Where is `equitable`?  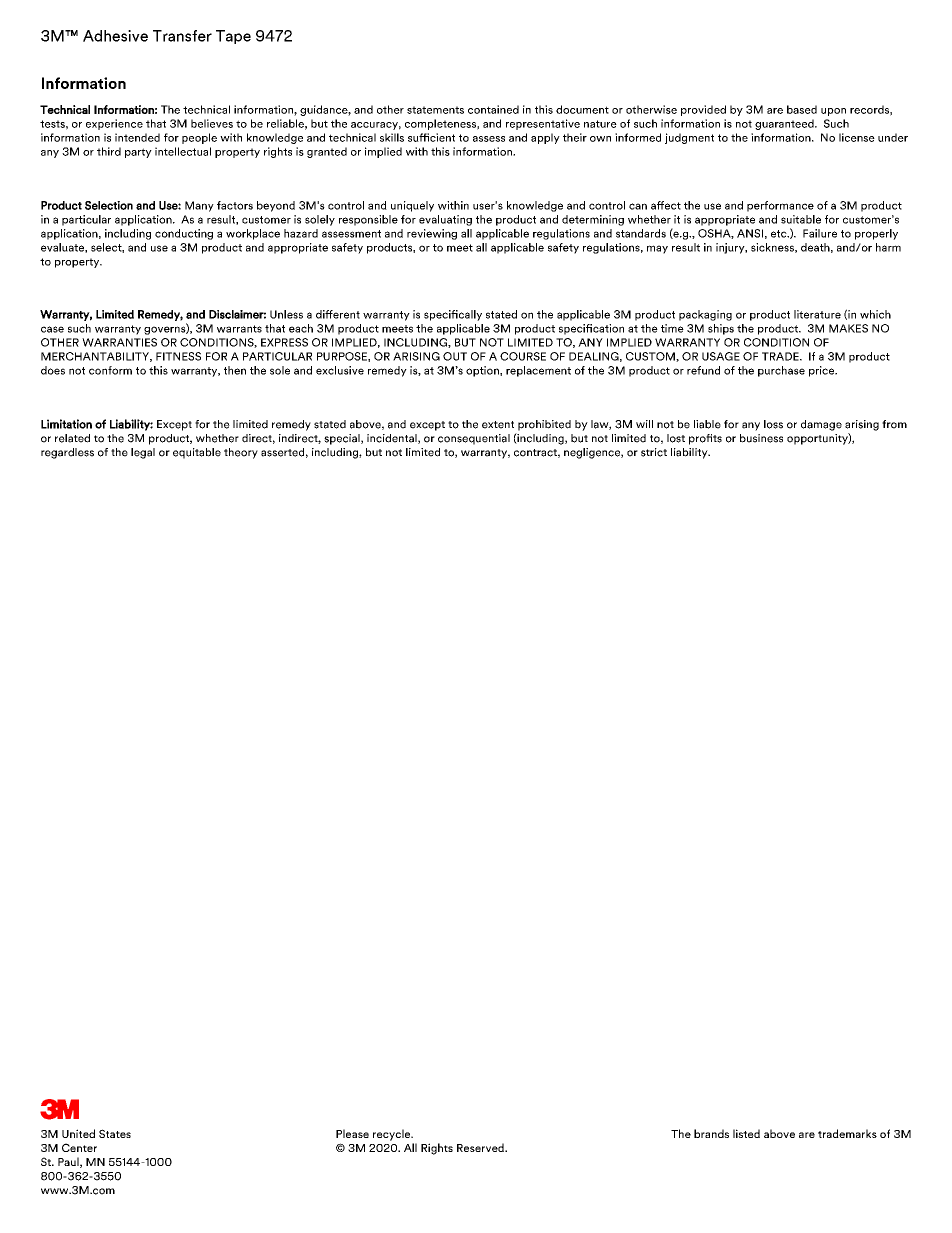 equitable is located at coordinates (197, 453).
